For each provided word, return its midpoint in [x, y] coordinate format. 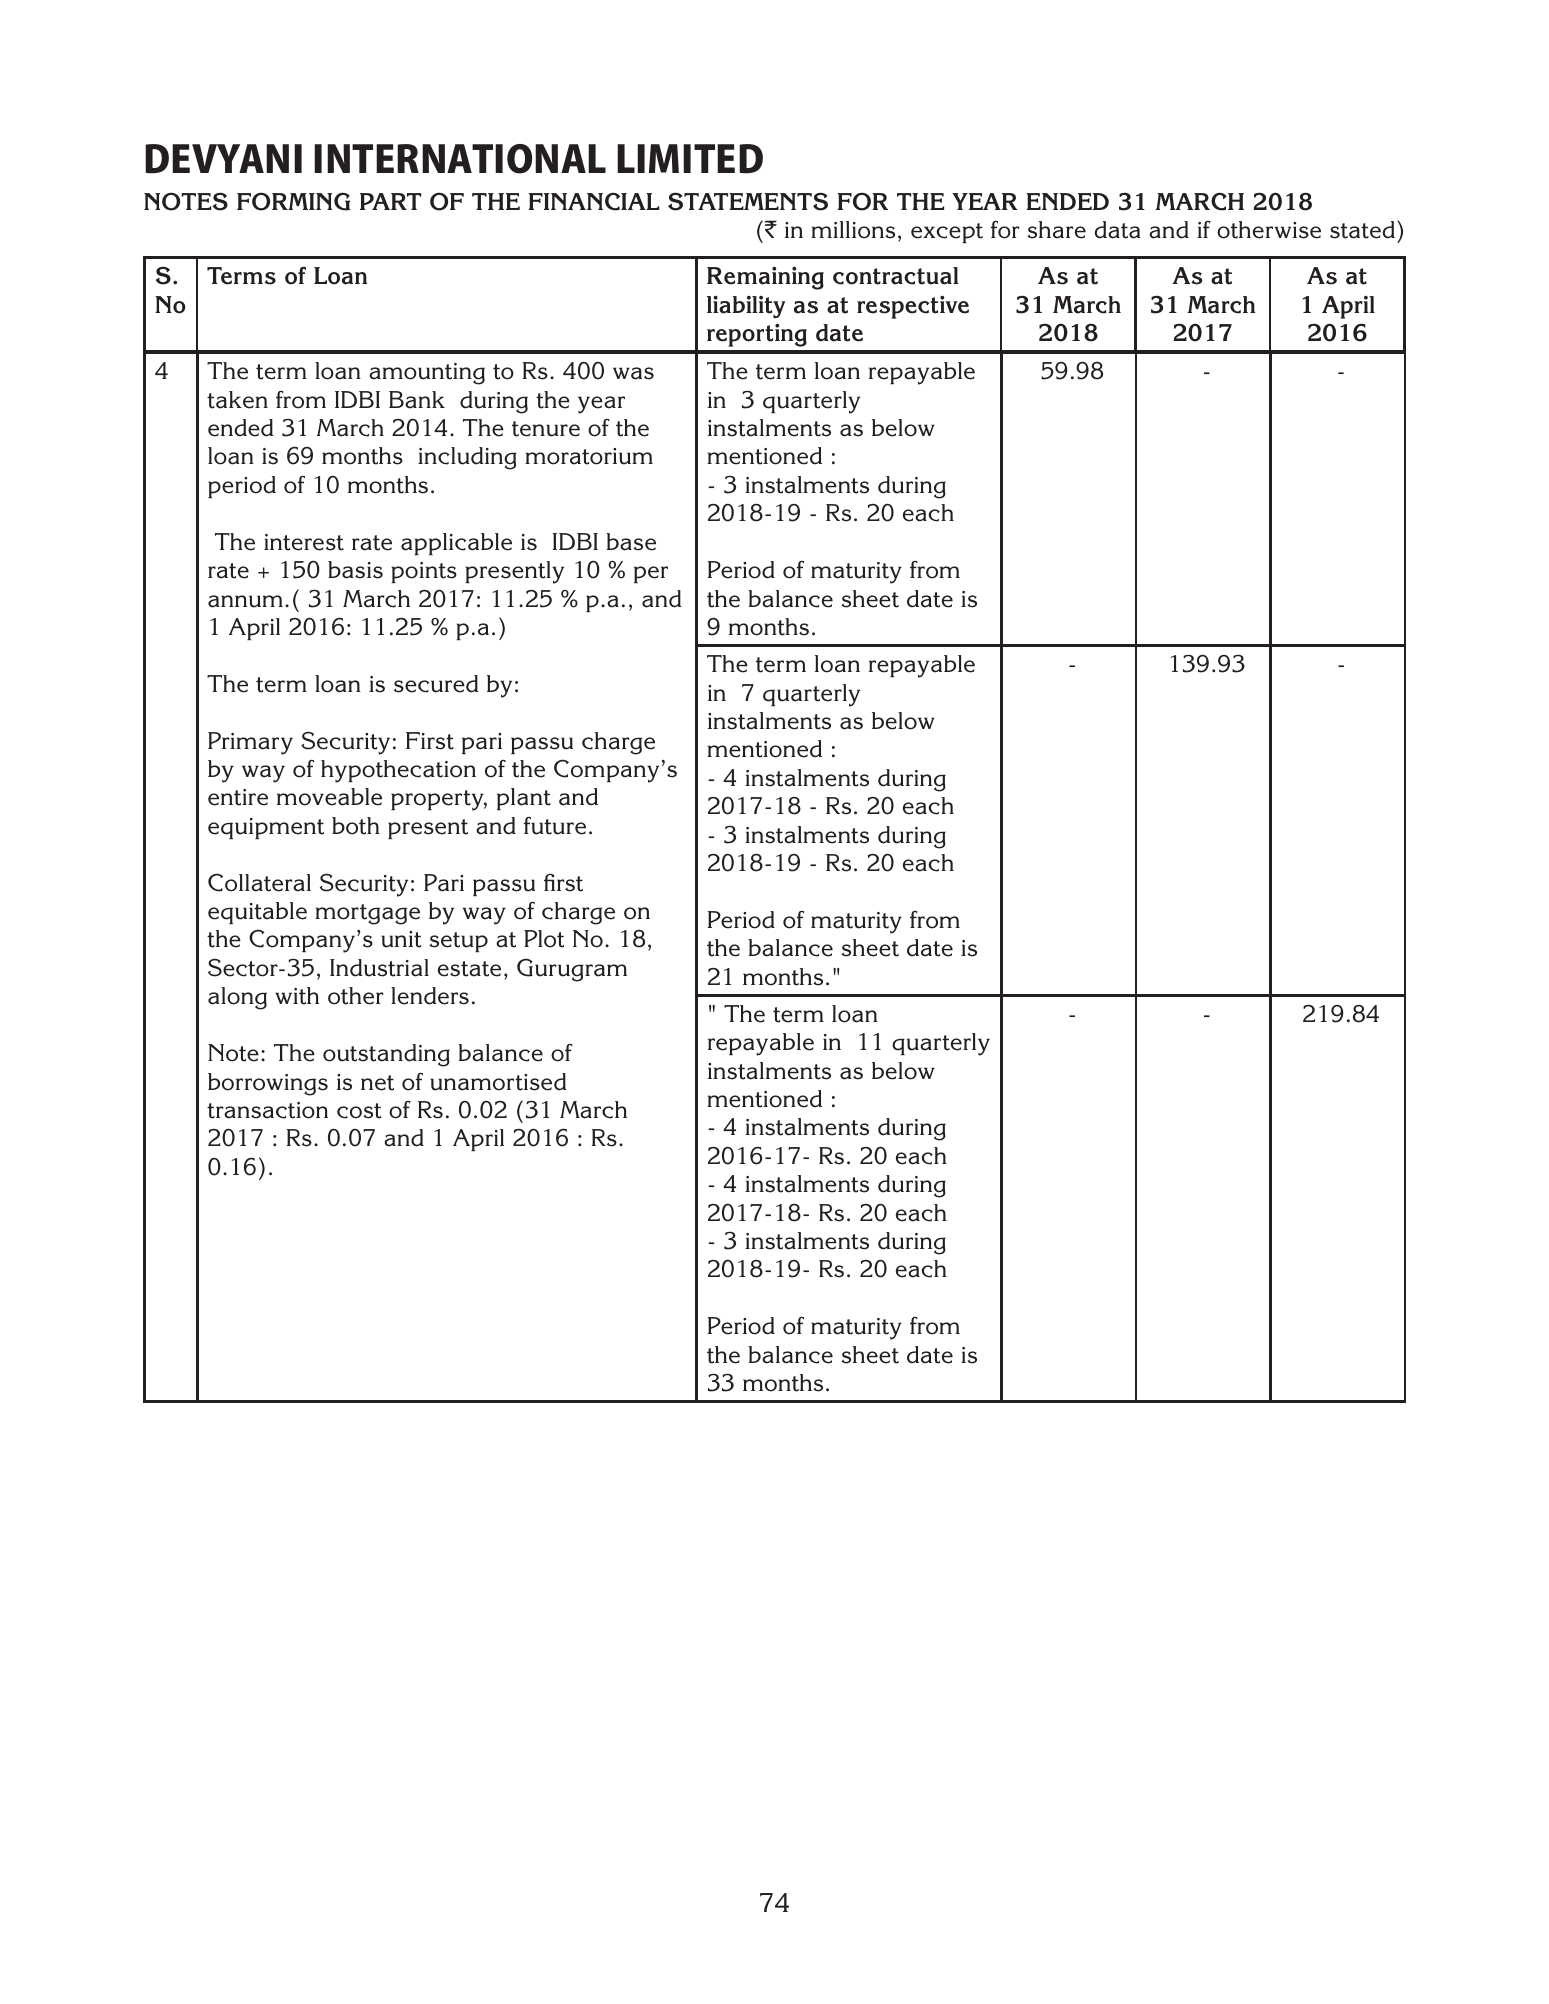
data [1118, 230]
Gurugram [572, 970]
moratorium [589, 456]
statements [748, 201]
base [631, 542]
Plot [544, 939]
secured [436, 684]
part [390, 201]
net [377, 1083]
